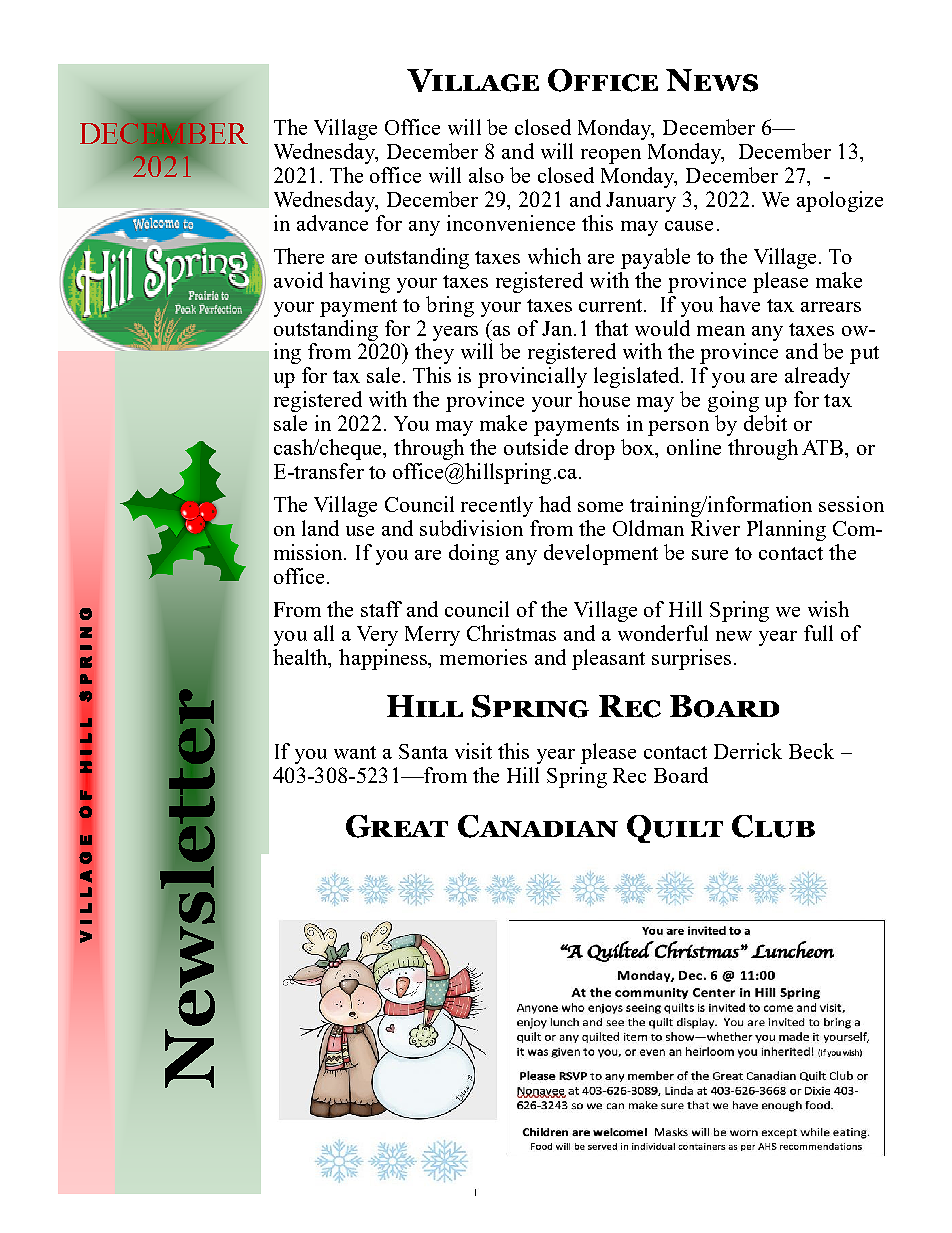 The height and width of the document is (1233, 952). Describe the element at coordinates (604, 399) in the document. I see `house` at that location.
